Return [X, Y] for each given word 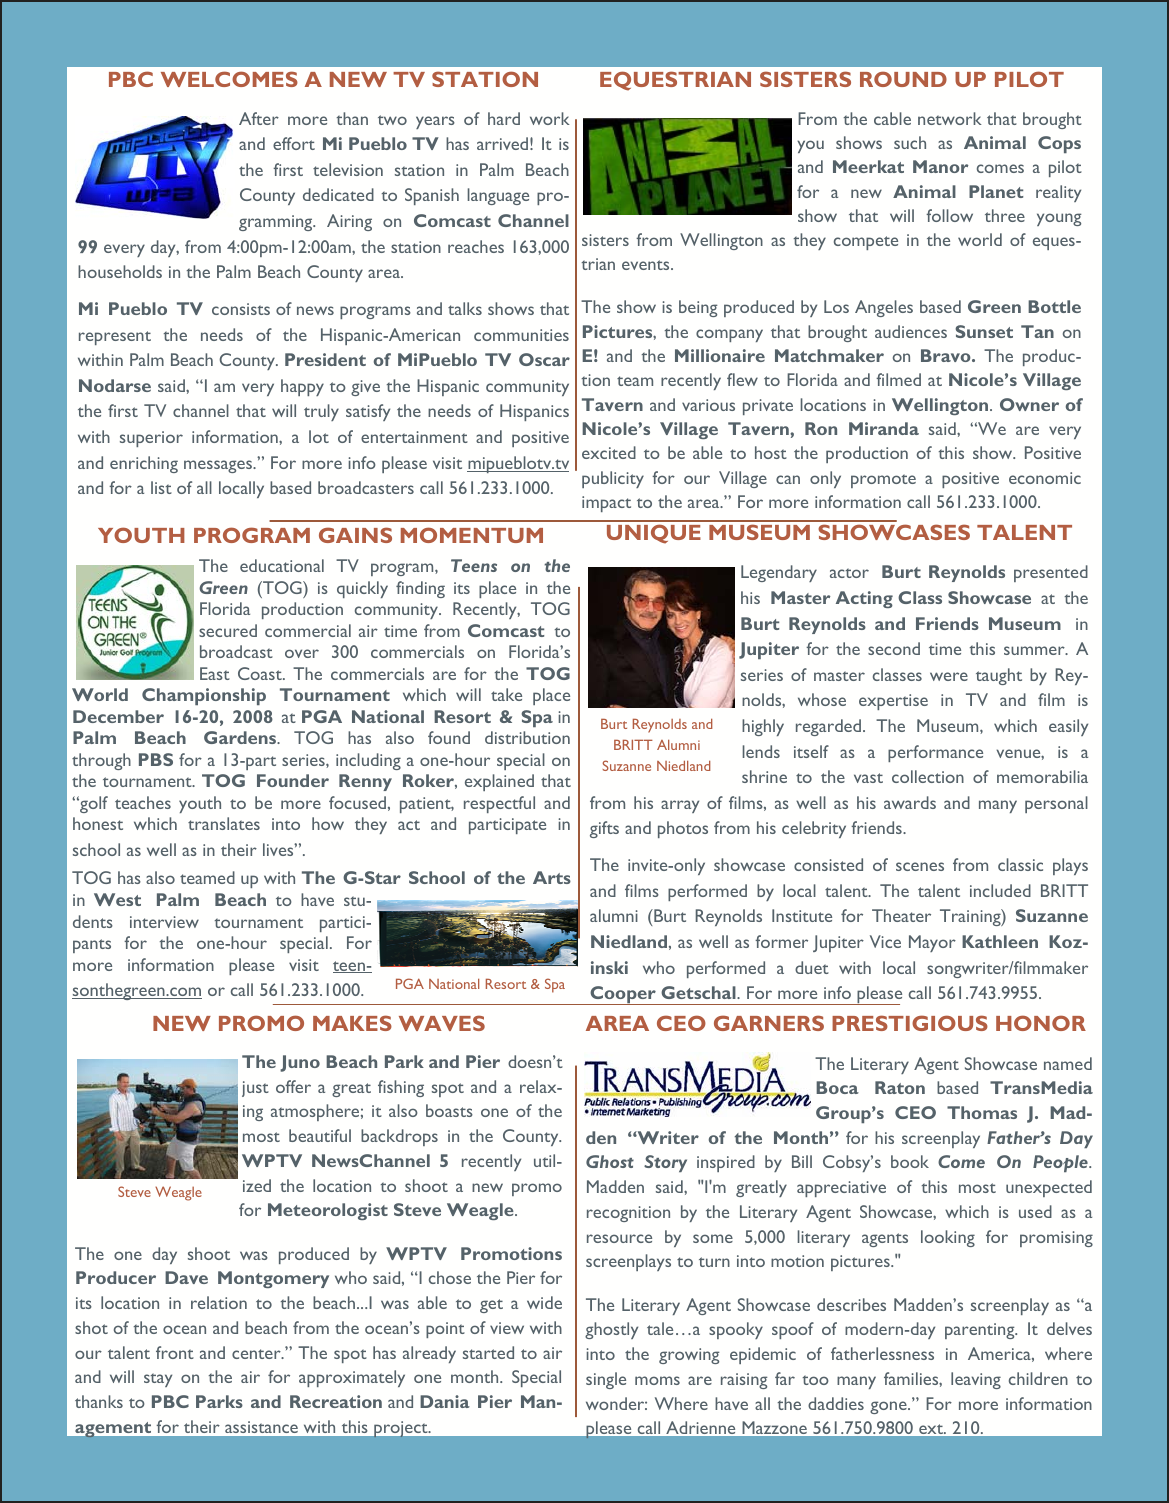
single [606, 1380]
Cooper [623, 995]
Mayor [932, 943]
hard [504, 118]
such [910, 142]
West [117, 899]
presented [1051, 573]
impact [606, 504]
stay [158, 1380]
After [259, 118]
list [161, 487]
